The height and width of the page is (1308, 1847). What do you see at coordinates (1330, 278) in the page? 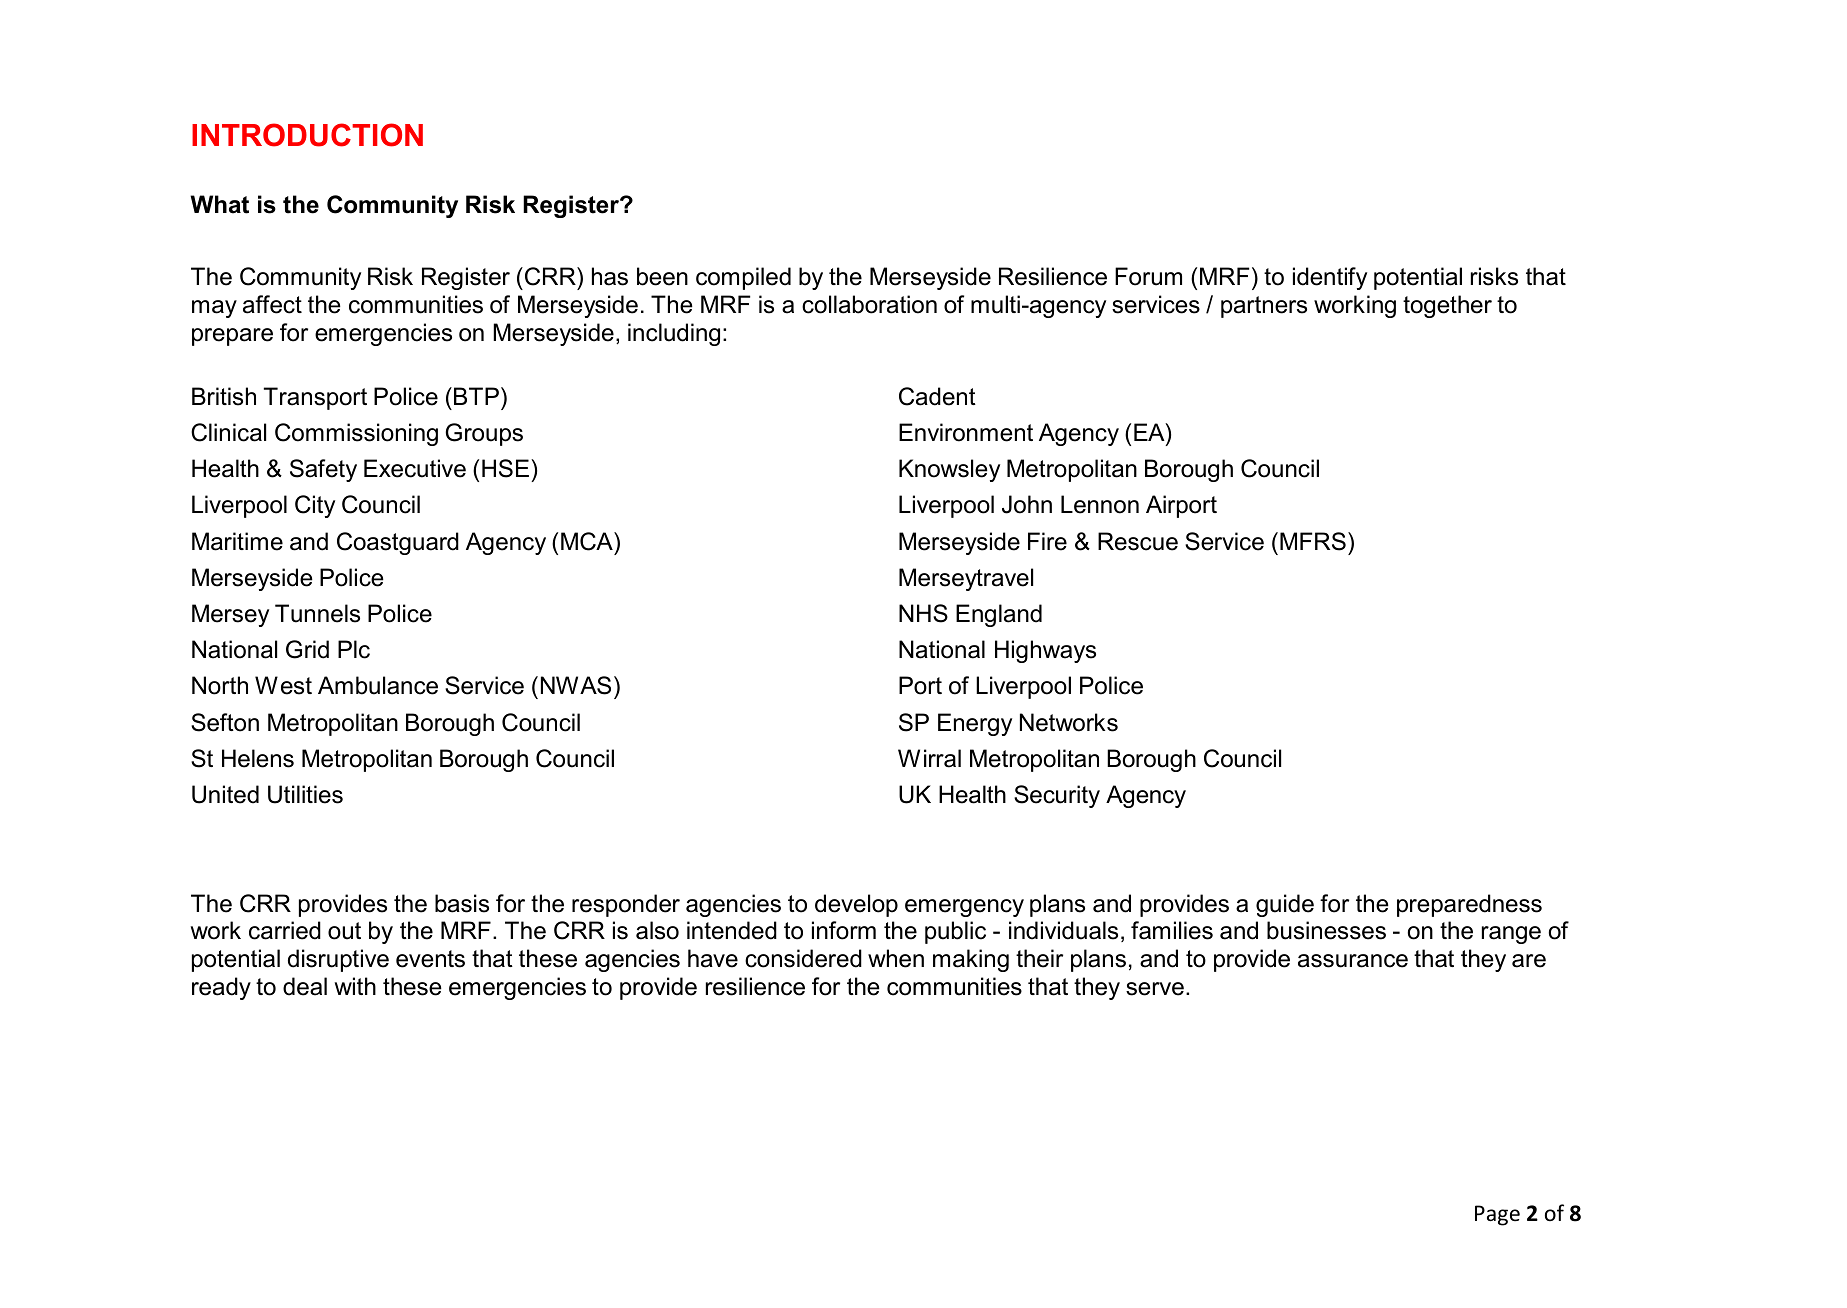
I see `identify` at bounding box center [1330, 278].
